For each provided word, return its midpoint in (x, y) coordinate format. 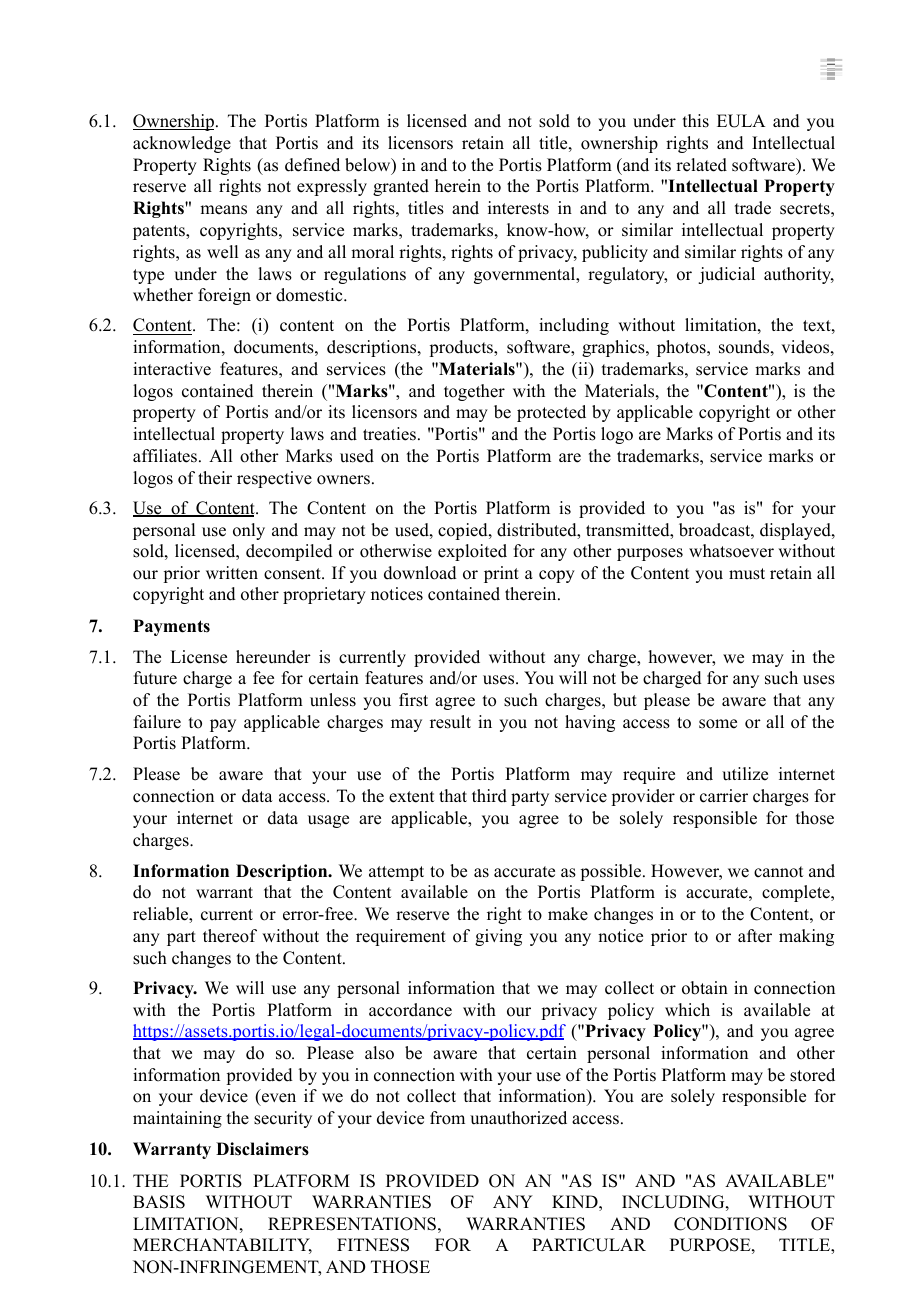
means (223, 210)
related (701, 165)
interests (518, 208)
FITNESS (373, 1245)
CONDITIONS (730, 1224)
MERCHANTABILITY (222, 1246)
